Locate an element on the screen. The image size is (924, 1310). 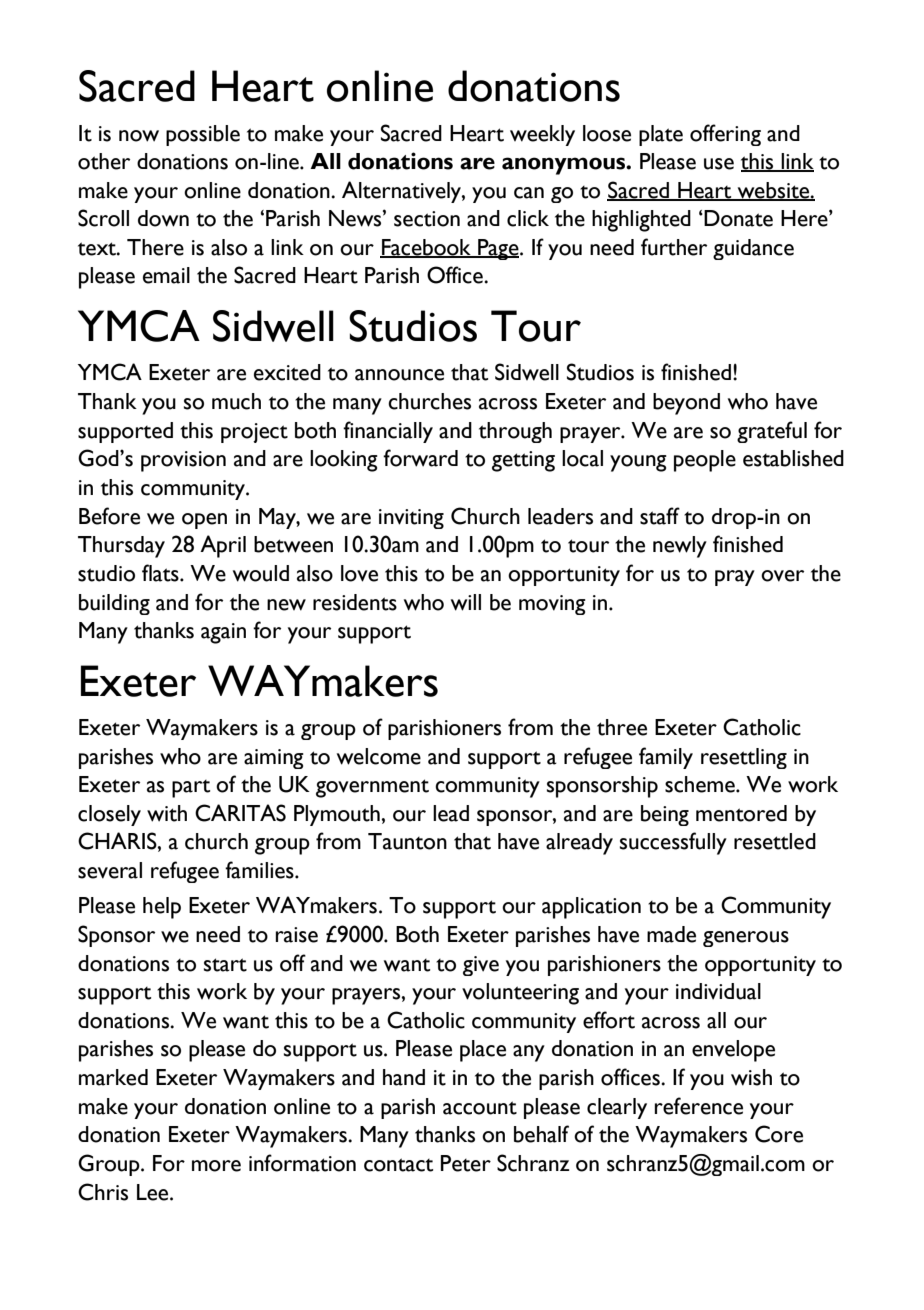
Taunton is located at coordinates (407, 841).
